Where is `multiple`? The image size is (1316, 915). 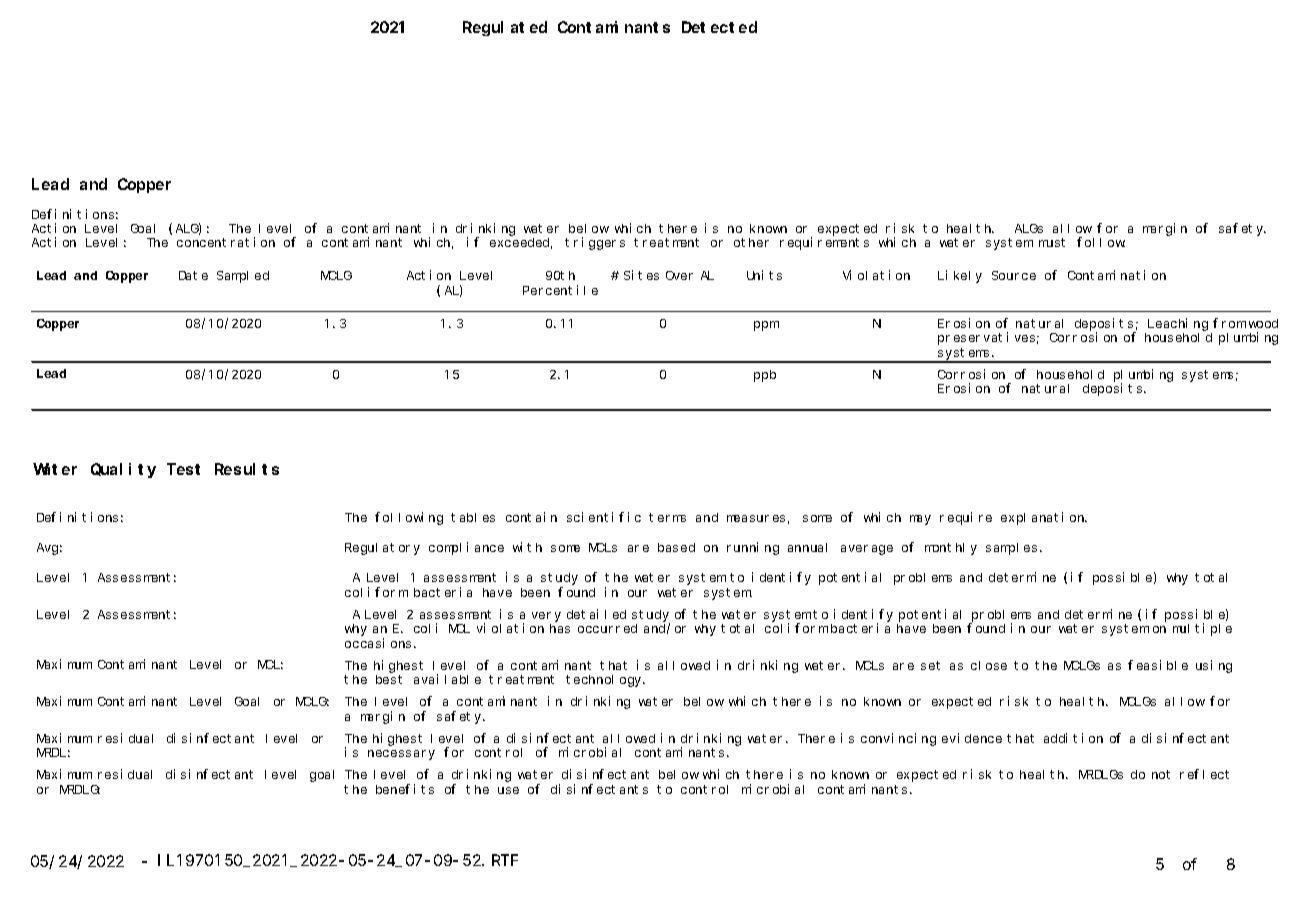
multiple is located at coordinates (1202, 629).
